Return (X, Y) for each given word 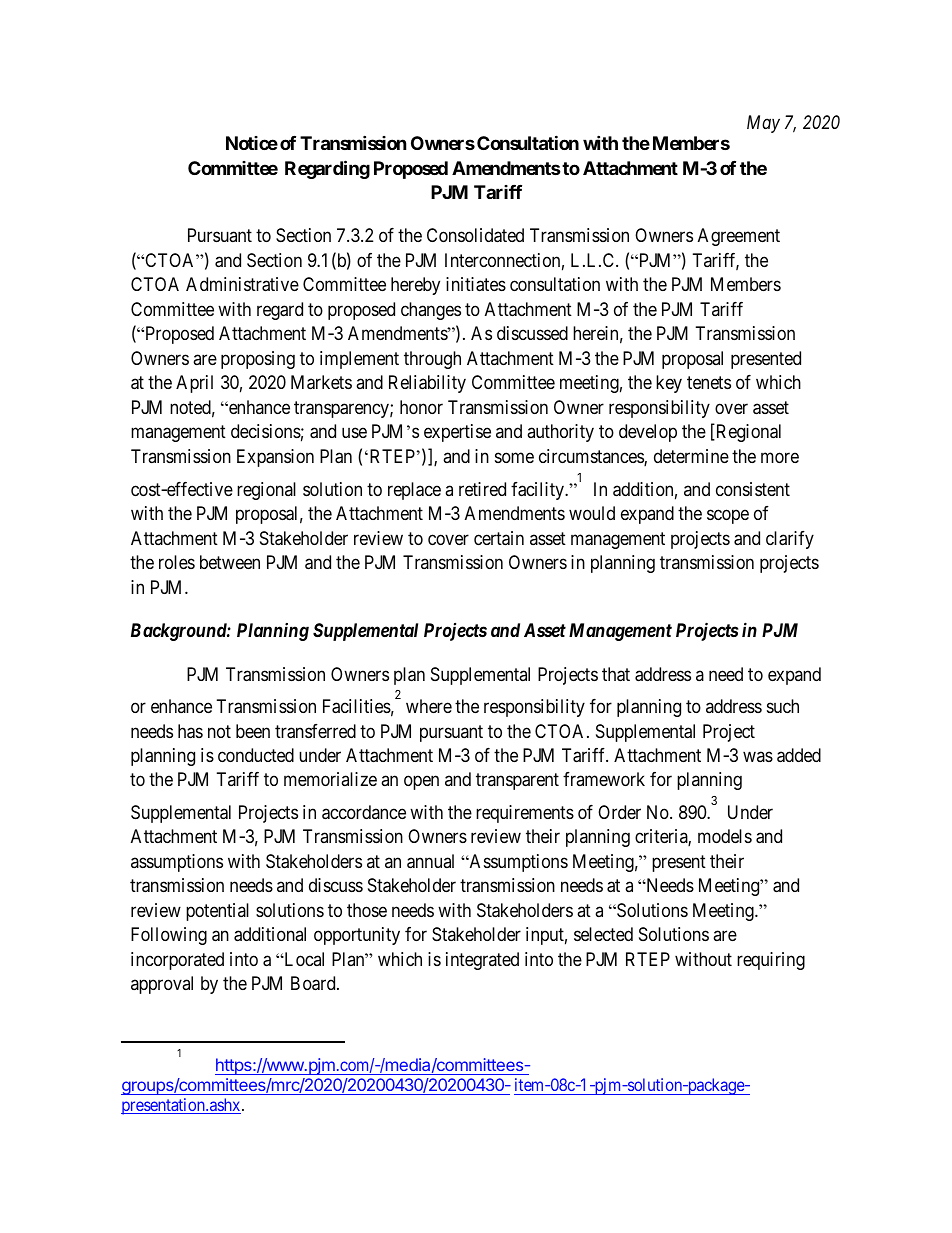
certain (499, 538)
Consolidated (475, 235)
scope (728, 517)
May (763, 124)
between (230, 562)
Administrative (242, 284)
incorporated (177, 961)
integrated (482, 961)
